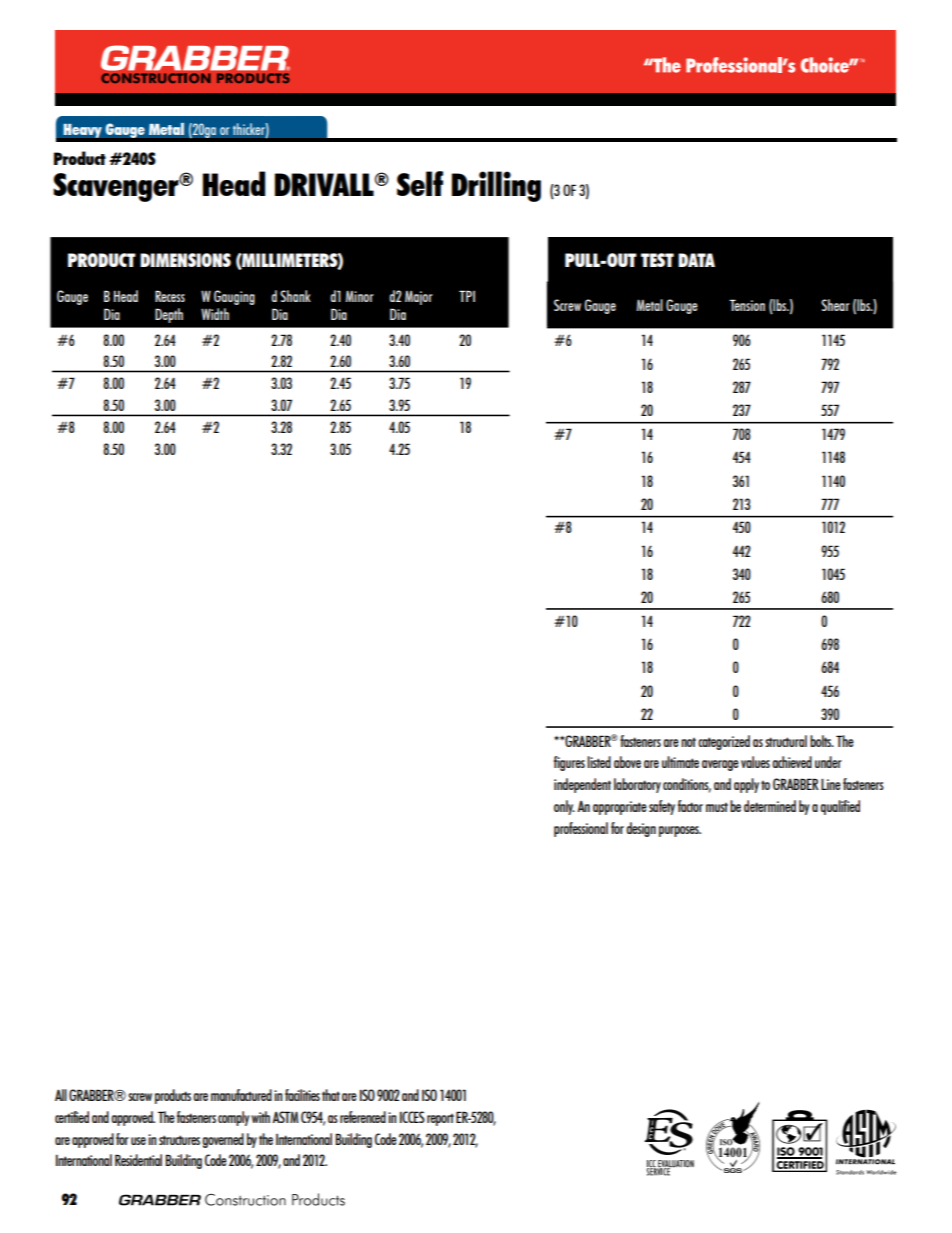  I want to click on only, so click(564, 807).
